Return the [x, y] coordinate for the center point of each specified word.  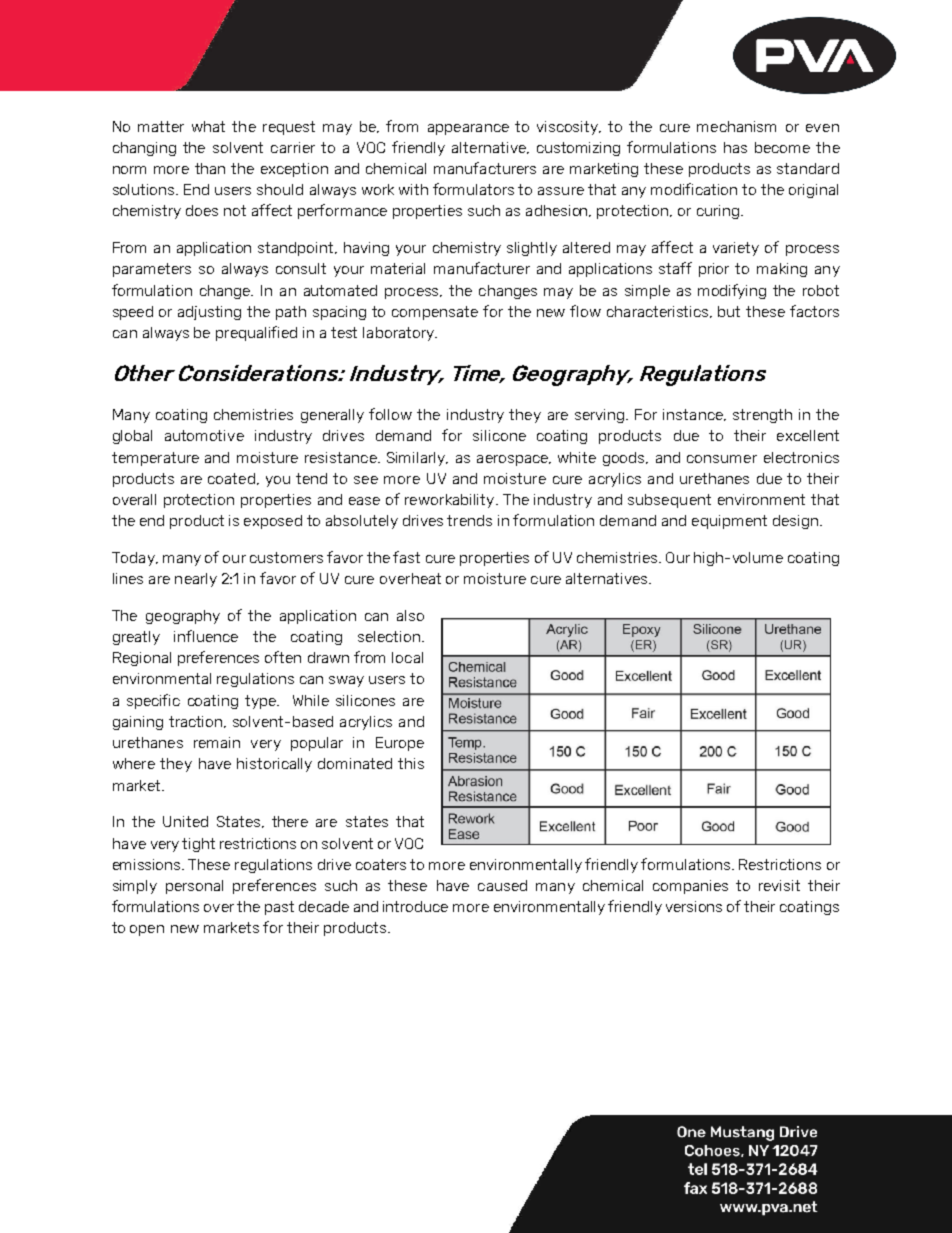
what [208, 126]
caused [502, 885]
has [735, 147]
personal [194, 887]
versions [694, 906]
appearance [468, 129]
